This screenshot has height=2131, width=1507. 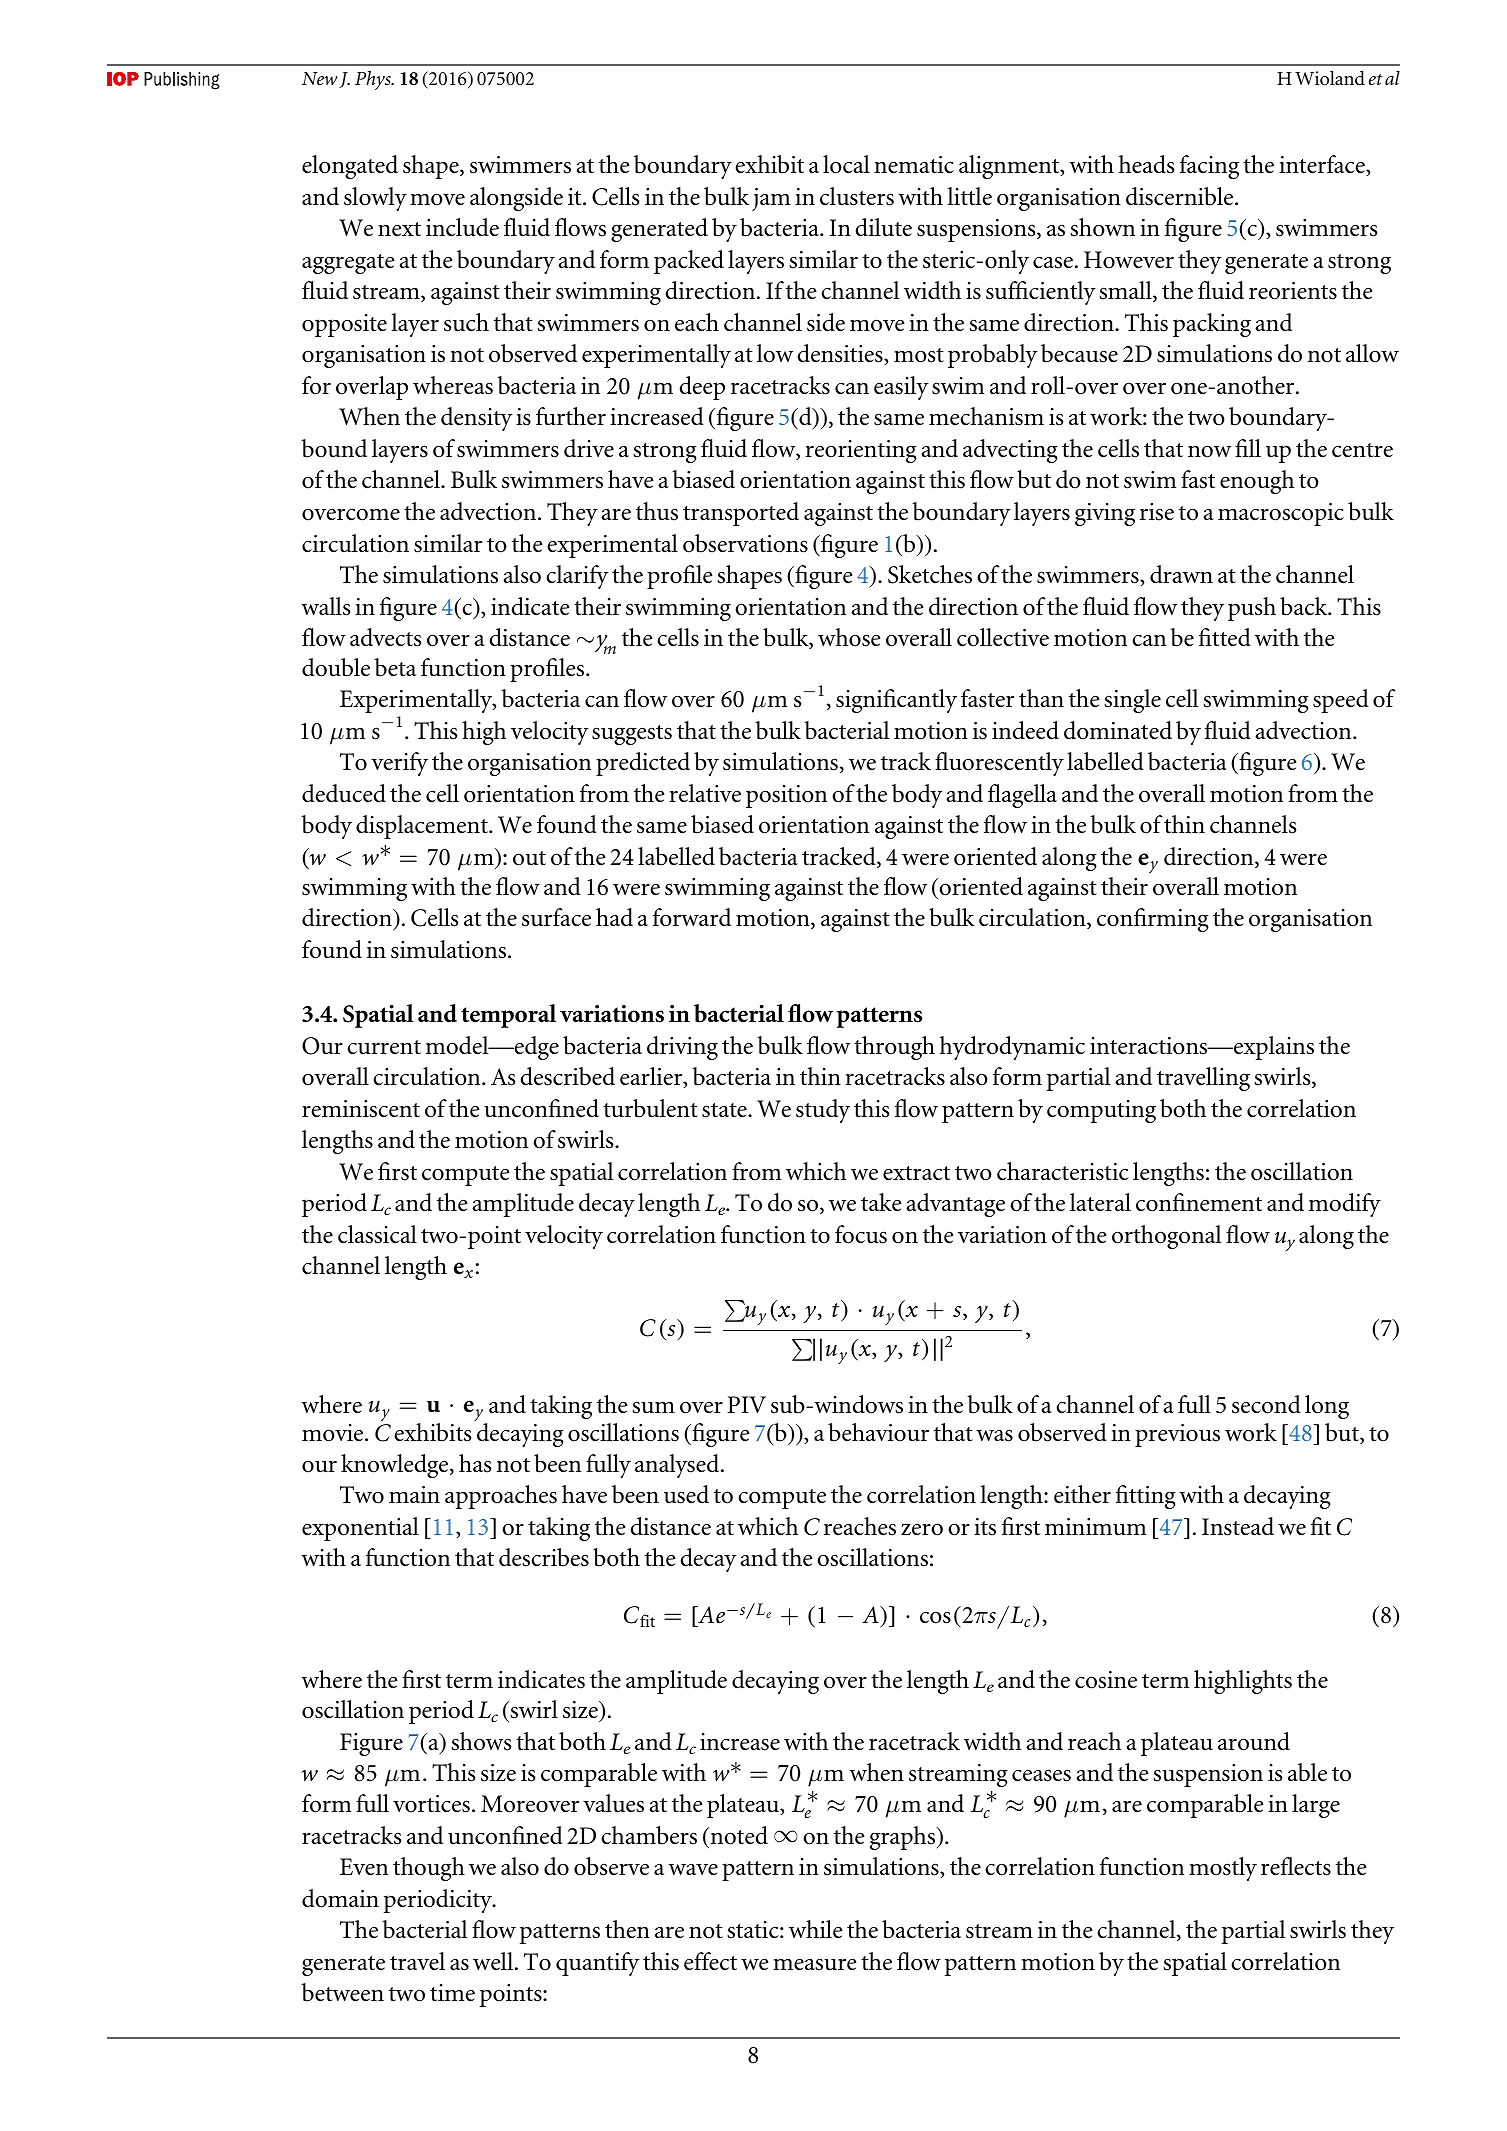 I want to click on local, so click(x=846, y=164).
